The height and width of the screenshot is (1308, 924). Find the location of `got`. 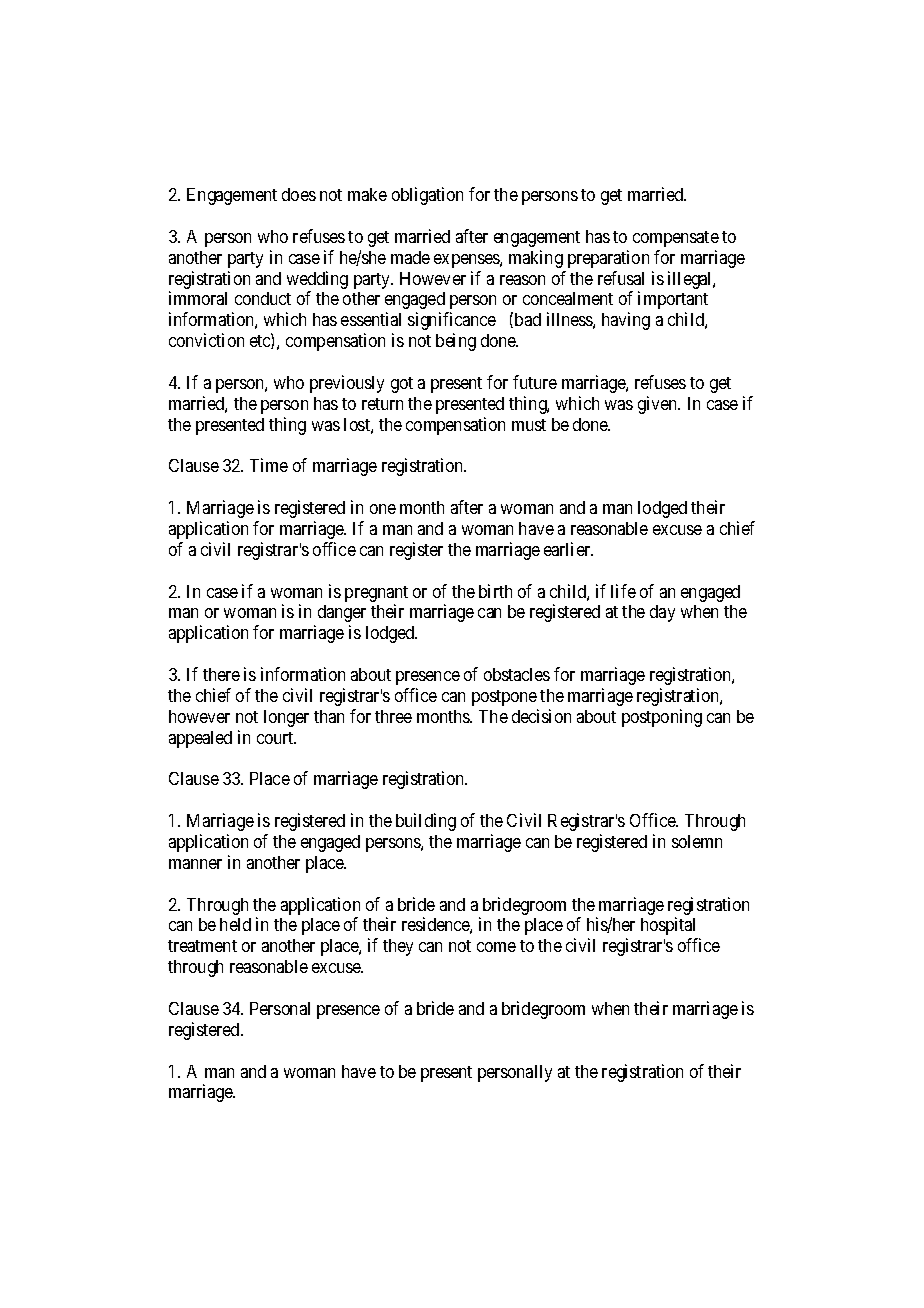

got is located at coordinates (402, 385).
